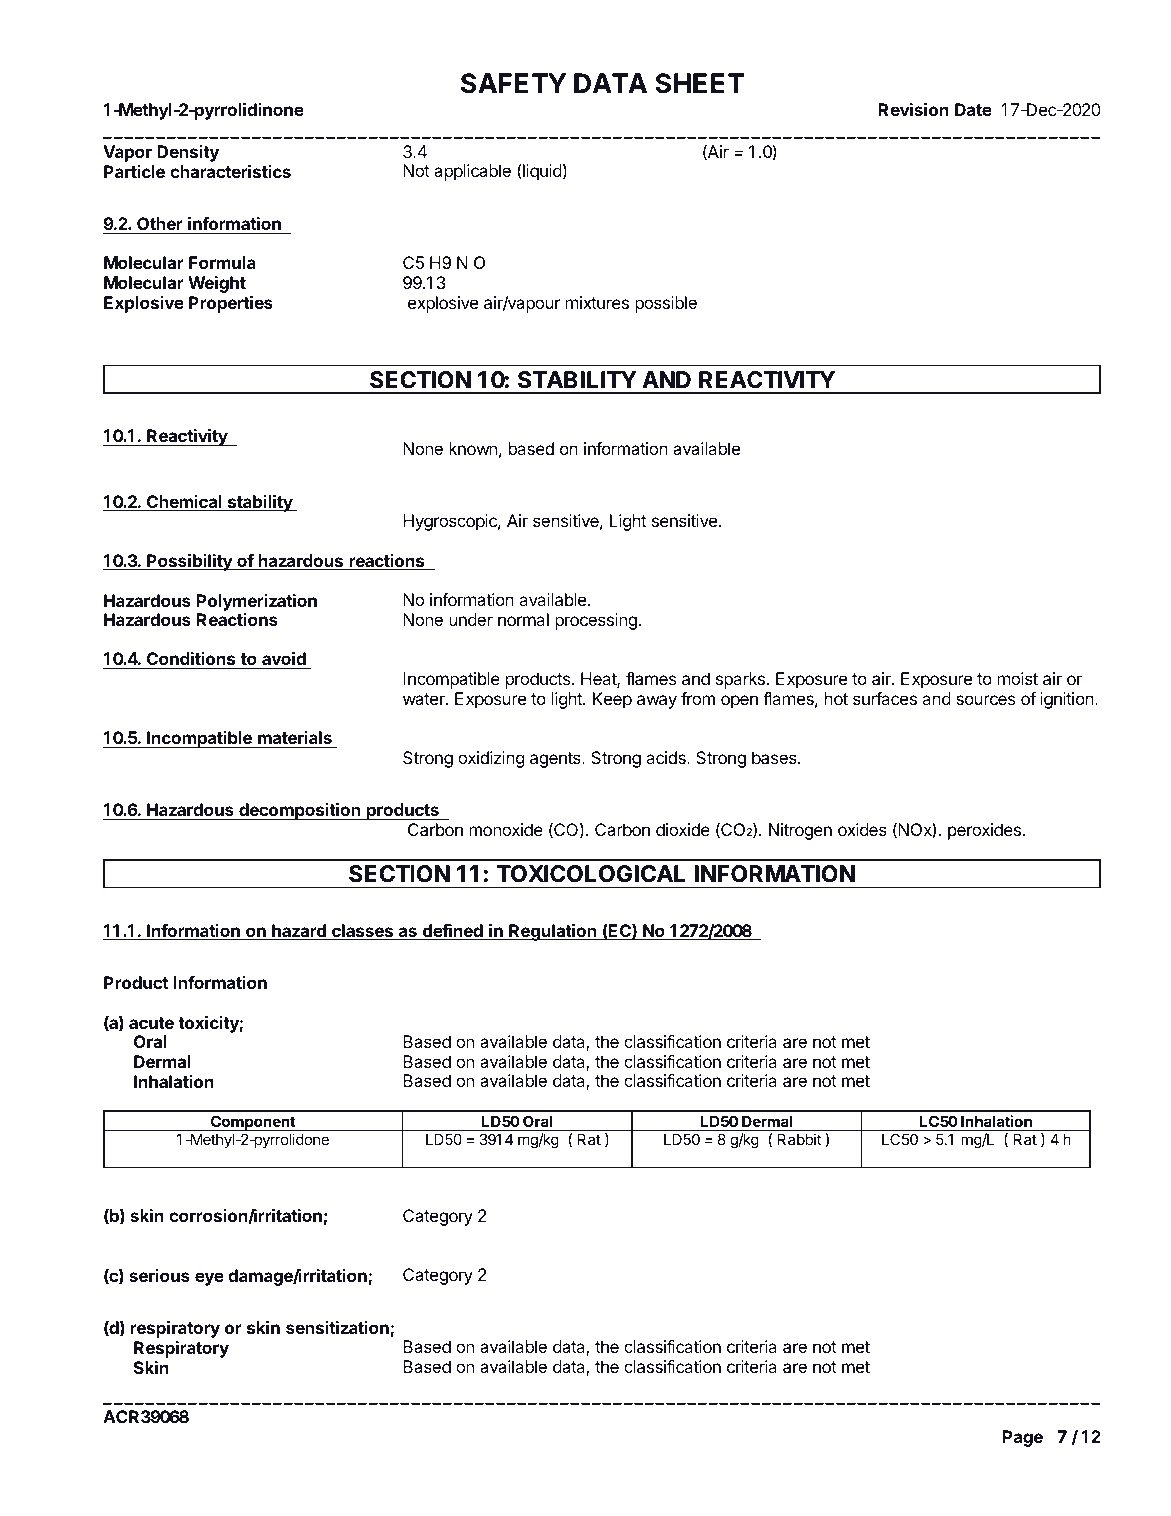 This document has height=1516, width=1171. What do you see at coordinates (513, 83) in the document?
I see `SAFETY` at bounding box center [513, 83].
